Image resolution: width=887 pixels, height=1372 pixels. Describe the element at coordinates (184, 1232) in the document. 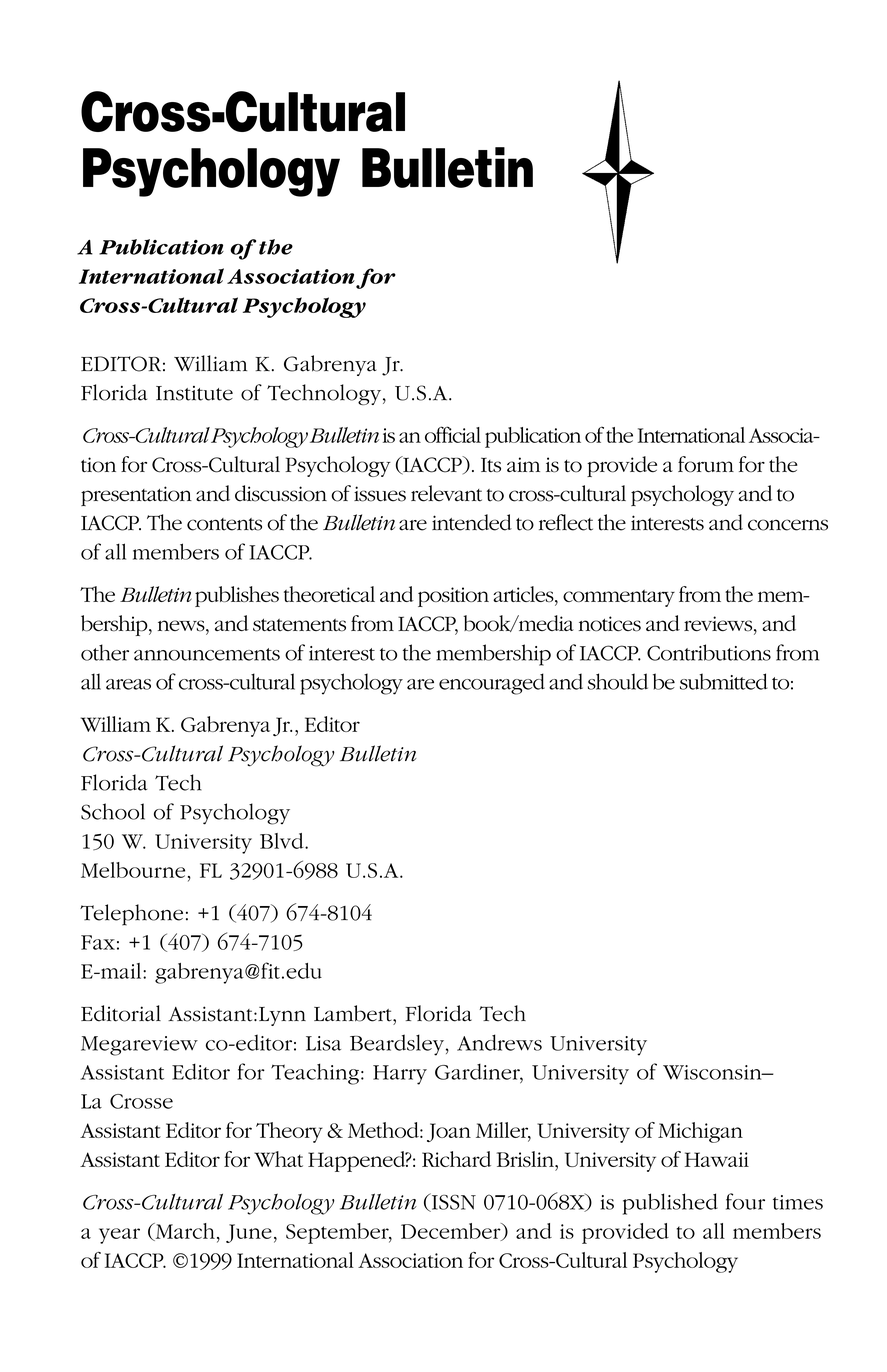

I see `March` at that location.
